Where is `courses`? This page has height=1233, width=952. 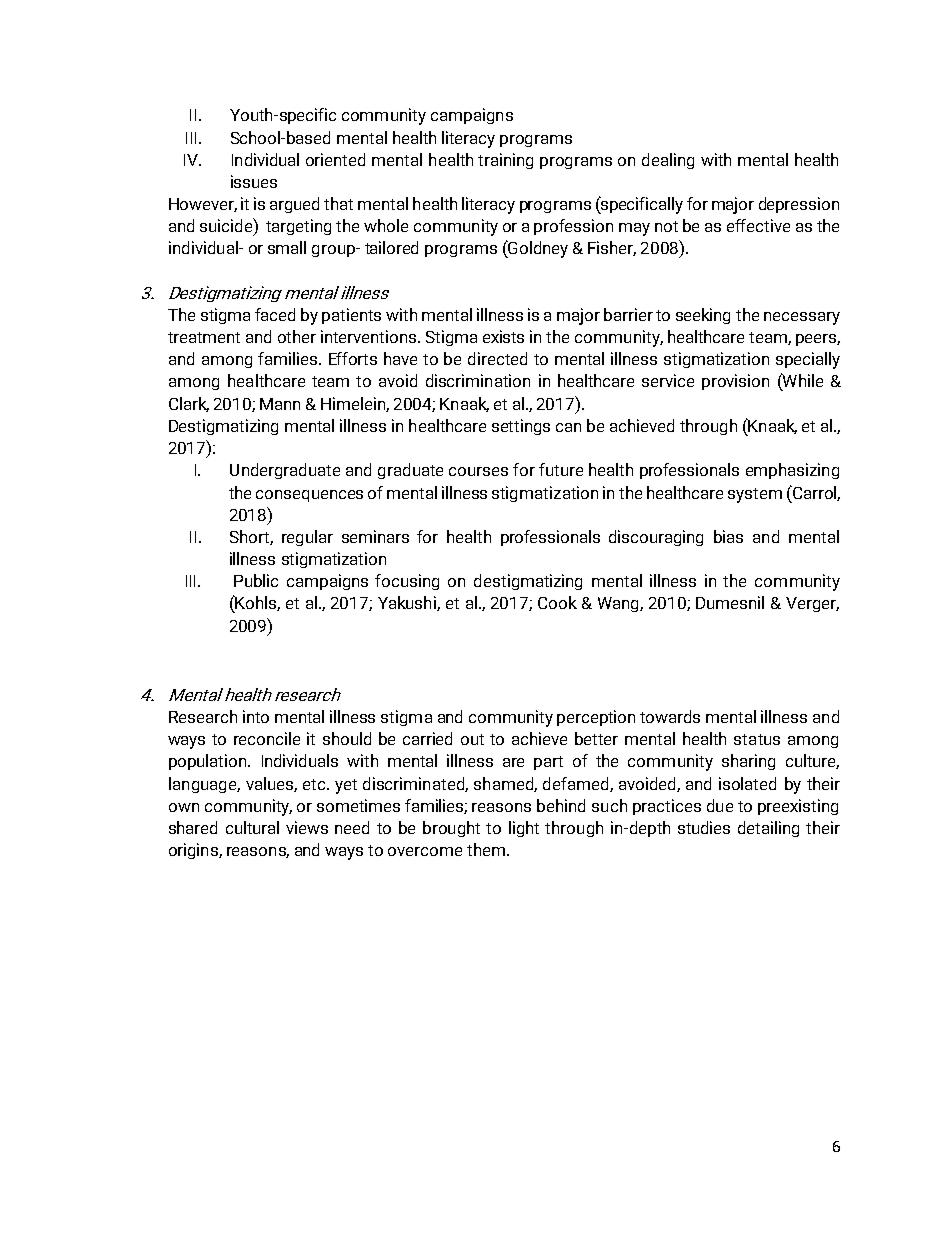 courses is located at coordinates (478, 471).
